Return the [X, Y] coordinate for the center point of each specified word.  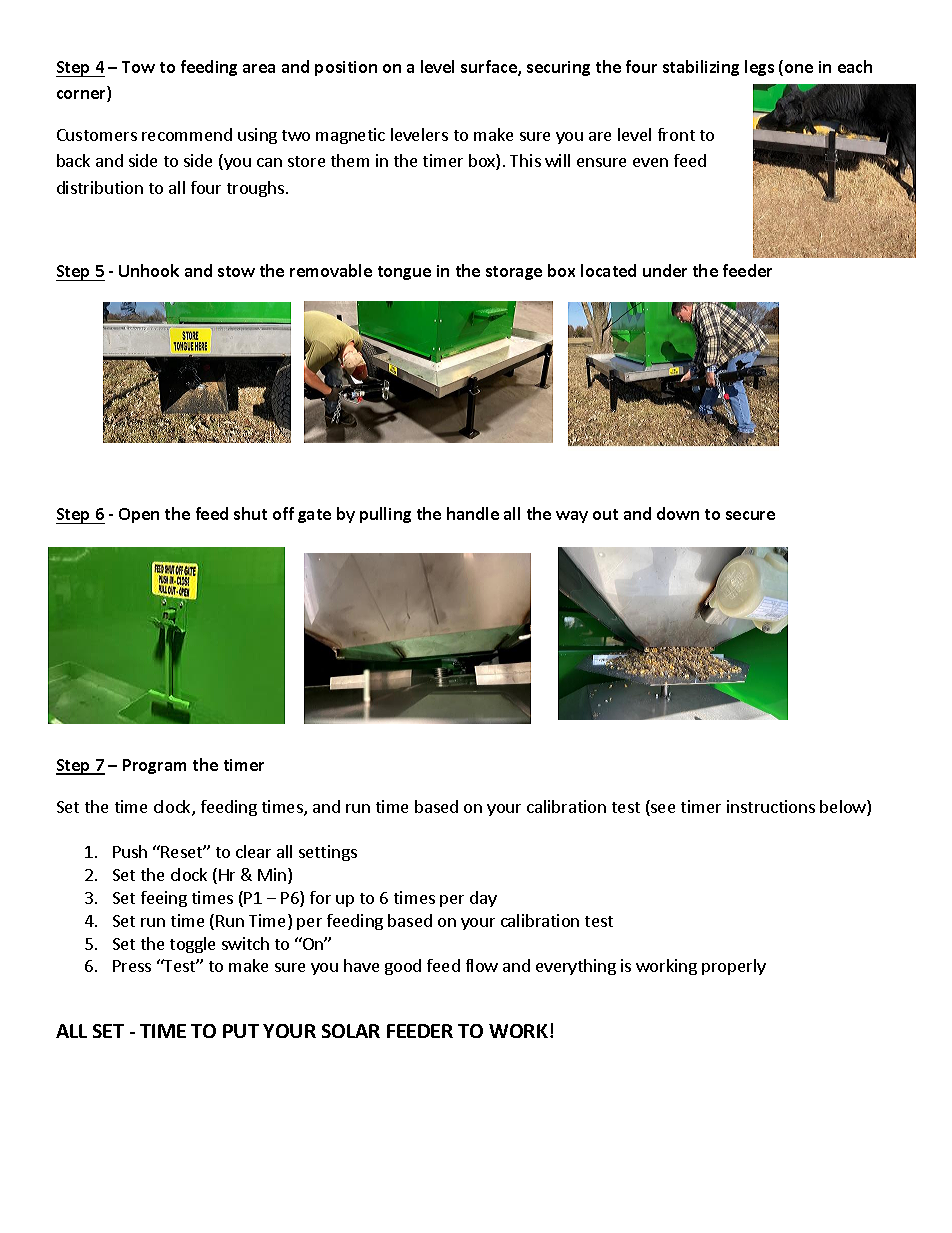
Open [139, 515]
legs [759, 68]
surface [490, 68]
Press [132, 966]
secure [750, 515]
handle [473, 513]
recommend [187, 134]
